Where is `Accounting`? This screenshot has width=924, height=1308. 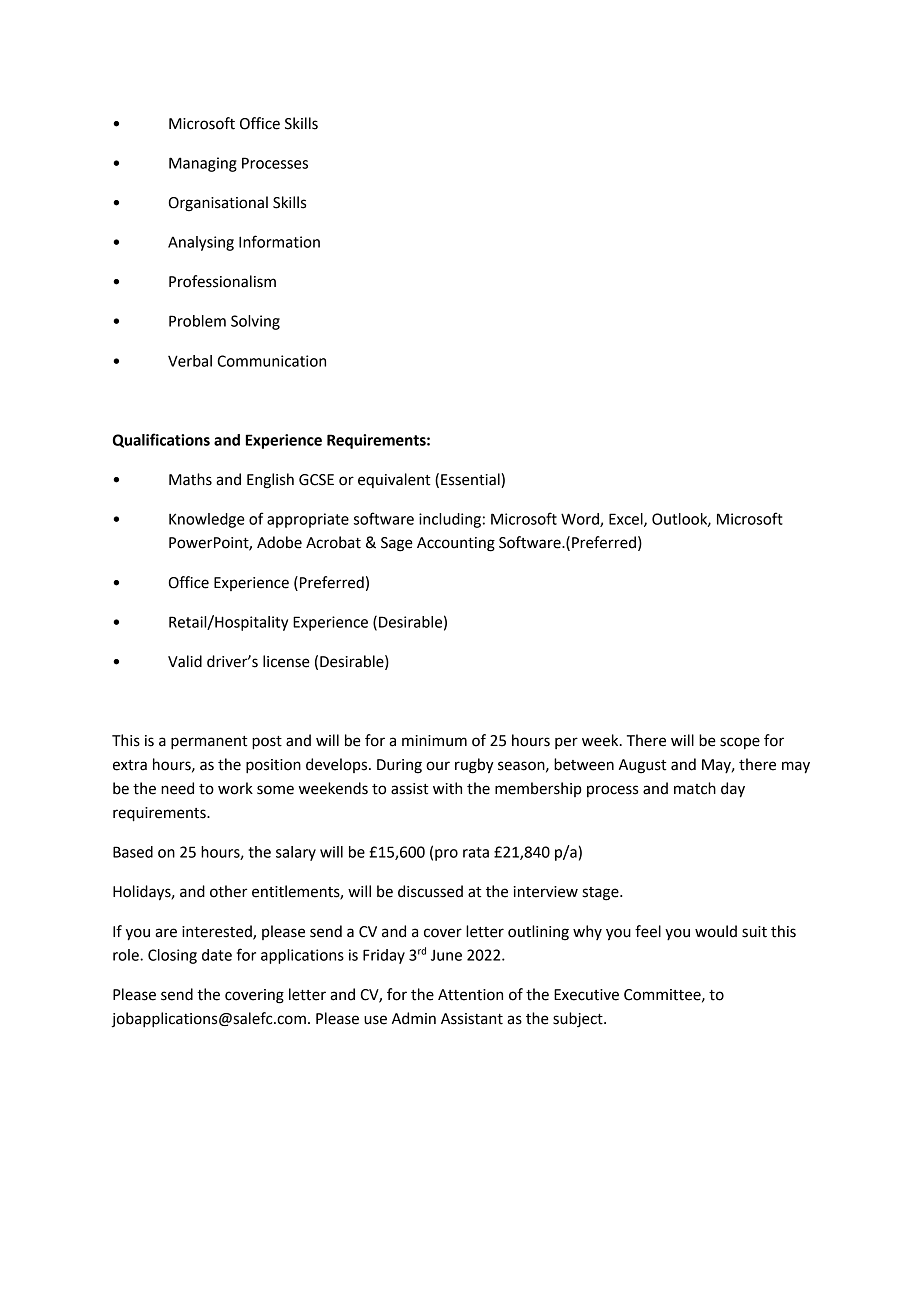 Accounting is located at coordinates (456, 544).
